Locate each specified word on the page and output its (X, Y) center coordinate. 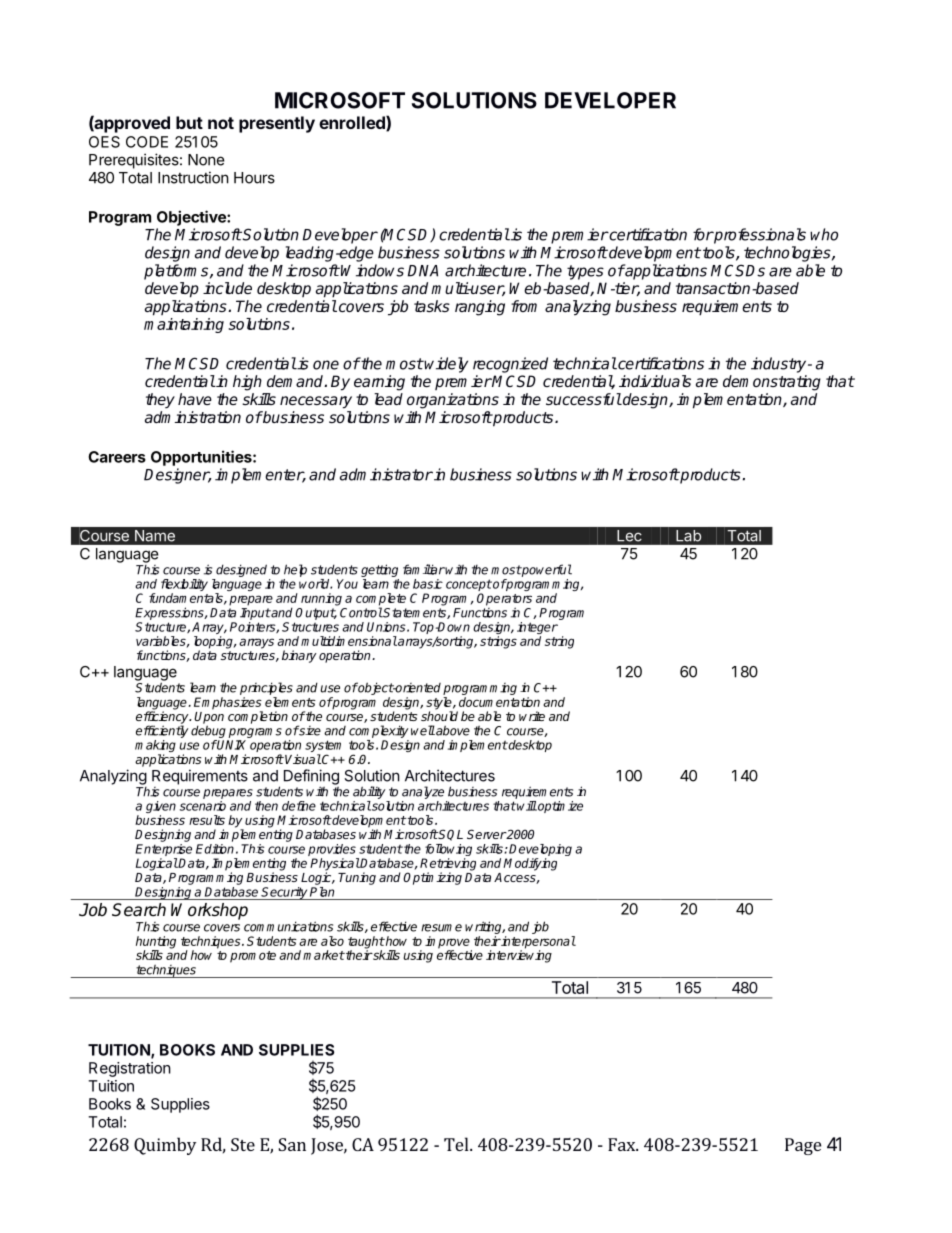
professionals (759, 236)
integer (537, 629)
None (206, 160)
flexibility (184, 586)
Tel (457, 1144)
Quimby (165, 1146)
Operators (504, 600)
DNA (423, 271)
